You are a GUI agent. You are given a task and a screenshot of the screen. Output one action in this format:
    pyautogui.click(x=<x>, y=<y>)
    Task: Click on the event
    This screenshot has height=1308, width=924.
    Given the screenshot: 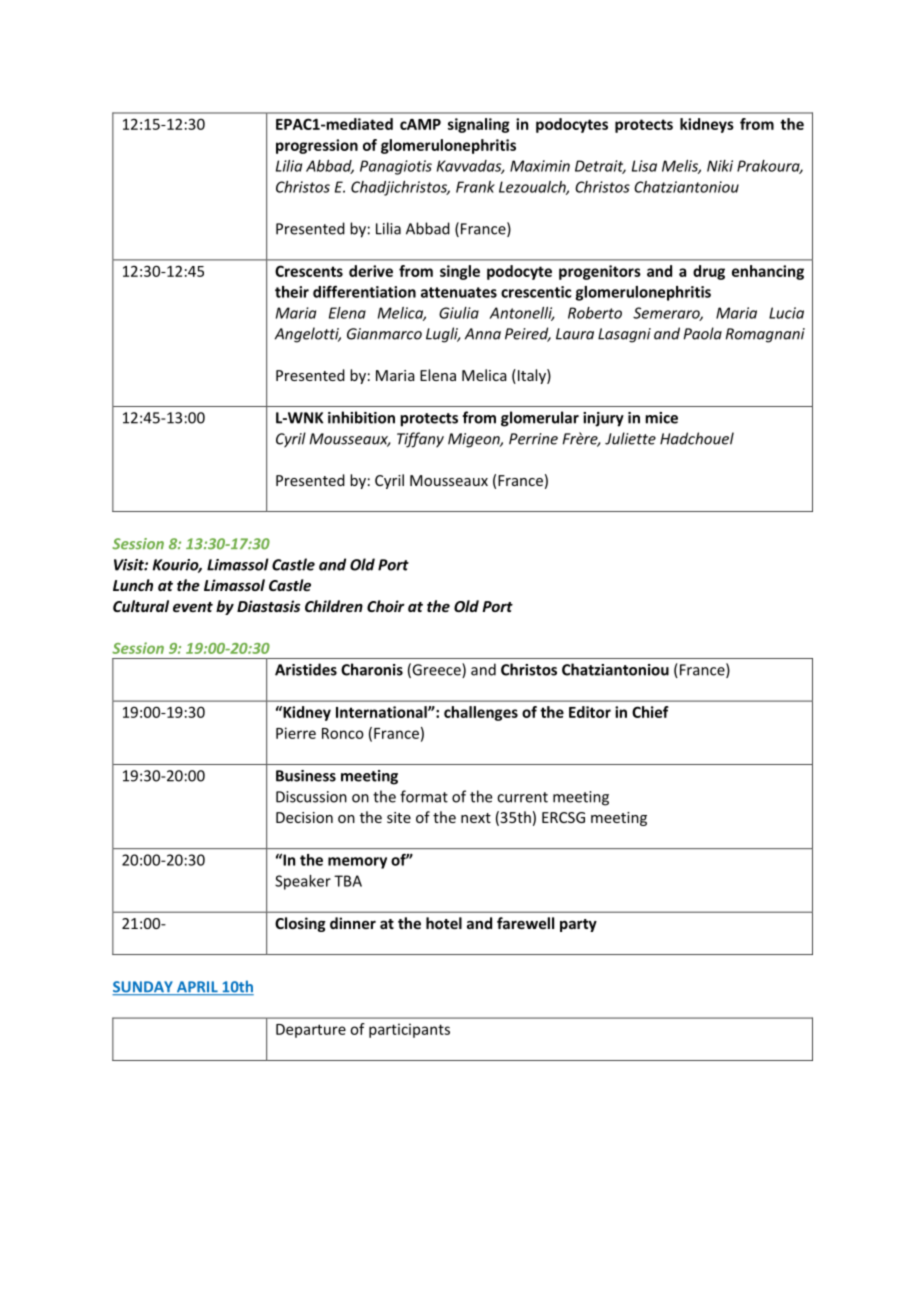 What is the action you would take?
    pyautogui.click(x=193, y=607)
